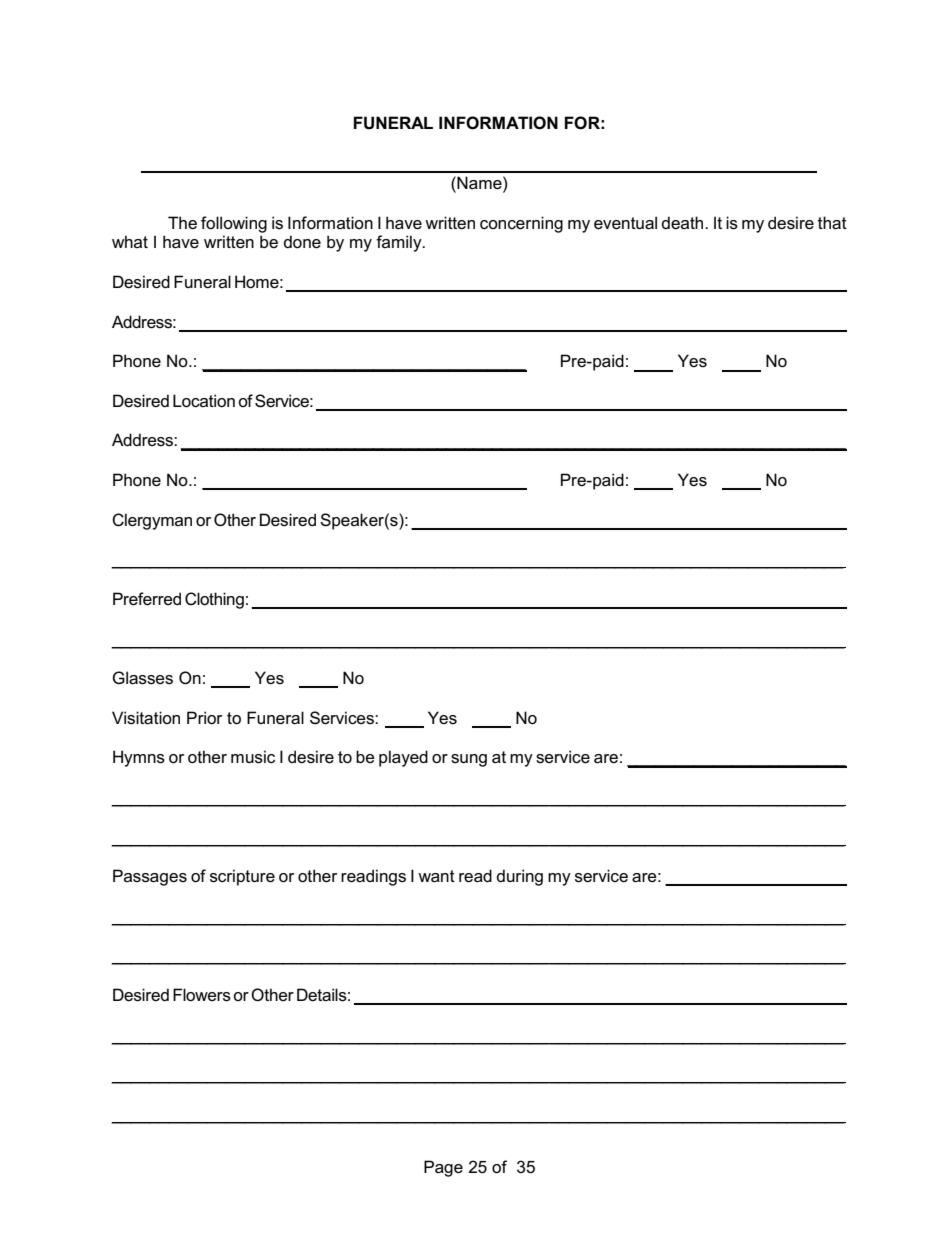 This page has width=952, height=1233. I want to click on want, so click(436, 876).
